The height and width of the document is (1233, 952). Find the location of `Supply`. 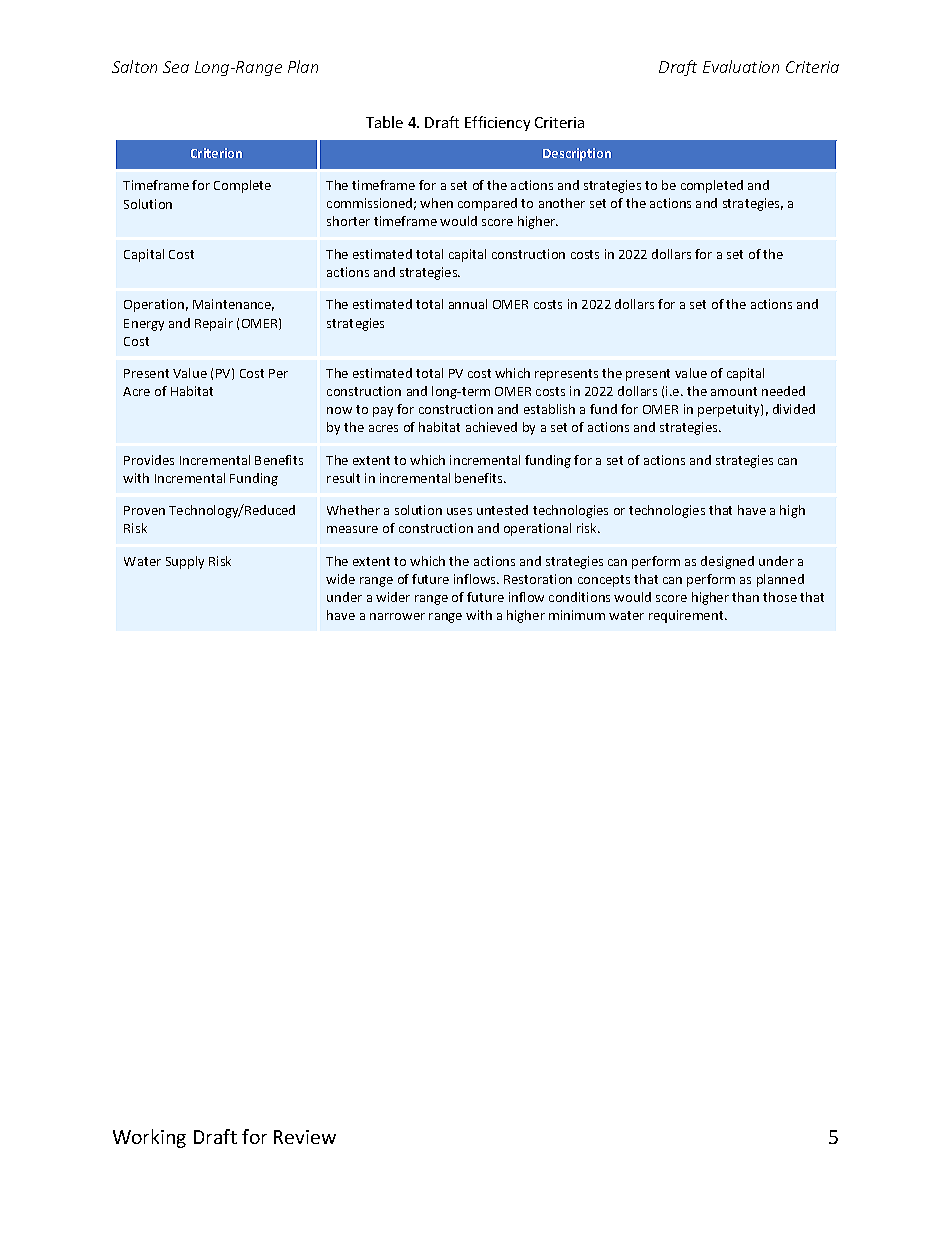

Supply is located at coordinates (185, 562).
